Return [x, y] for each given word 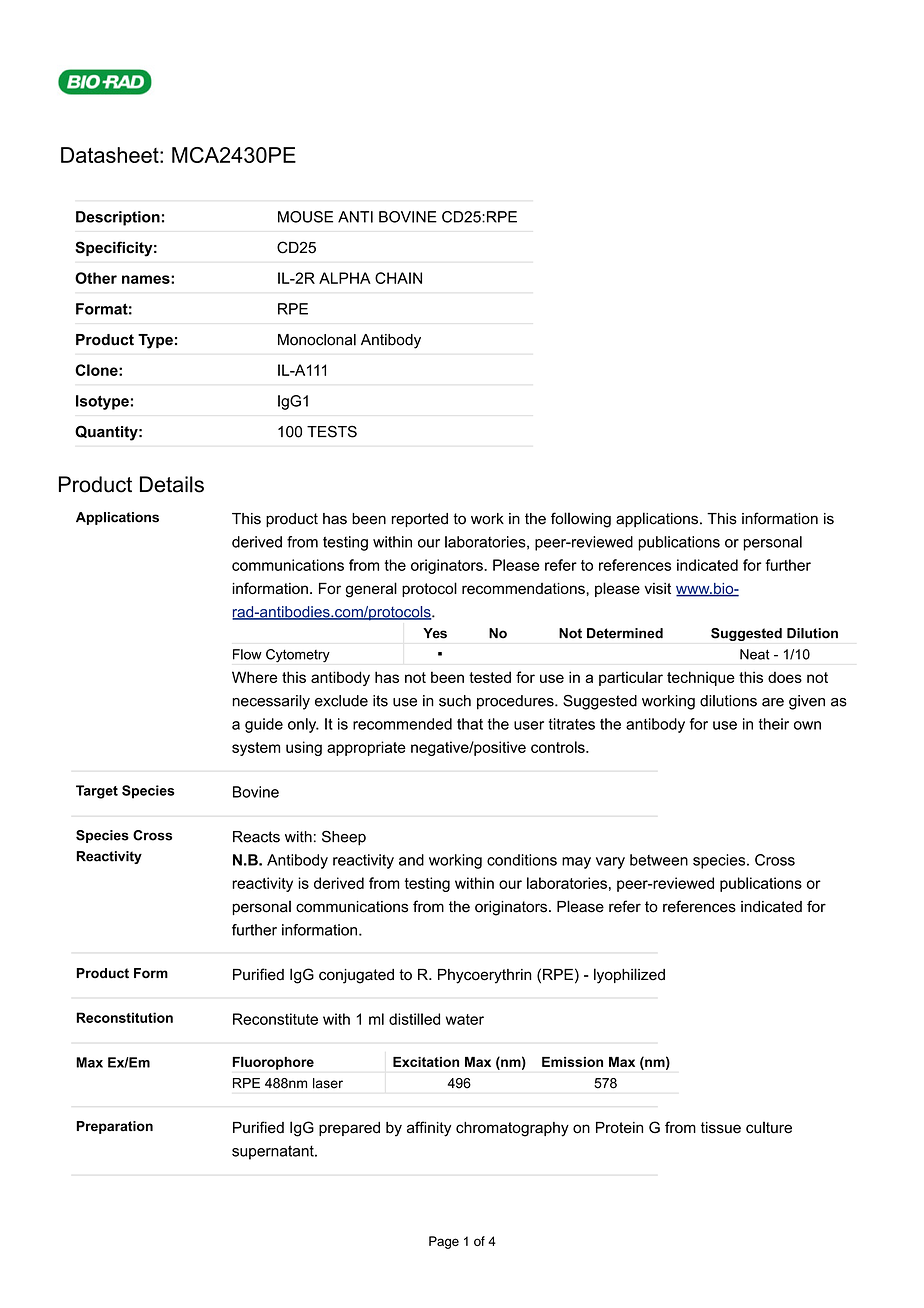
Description [118, 218]
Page [444, 1242]
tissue [721, 1128]
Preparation [115, 1127]
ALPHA [345, 278]
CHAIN [398, 278]
